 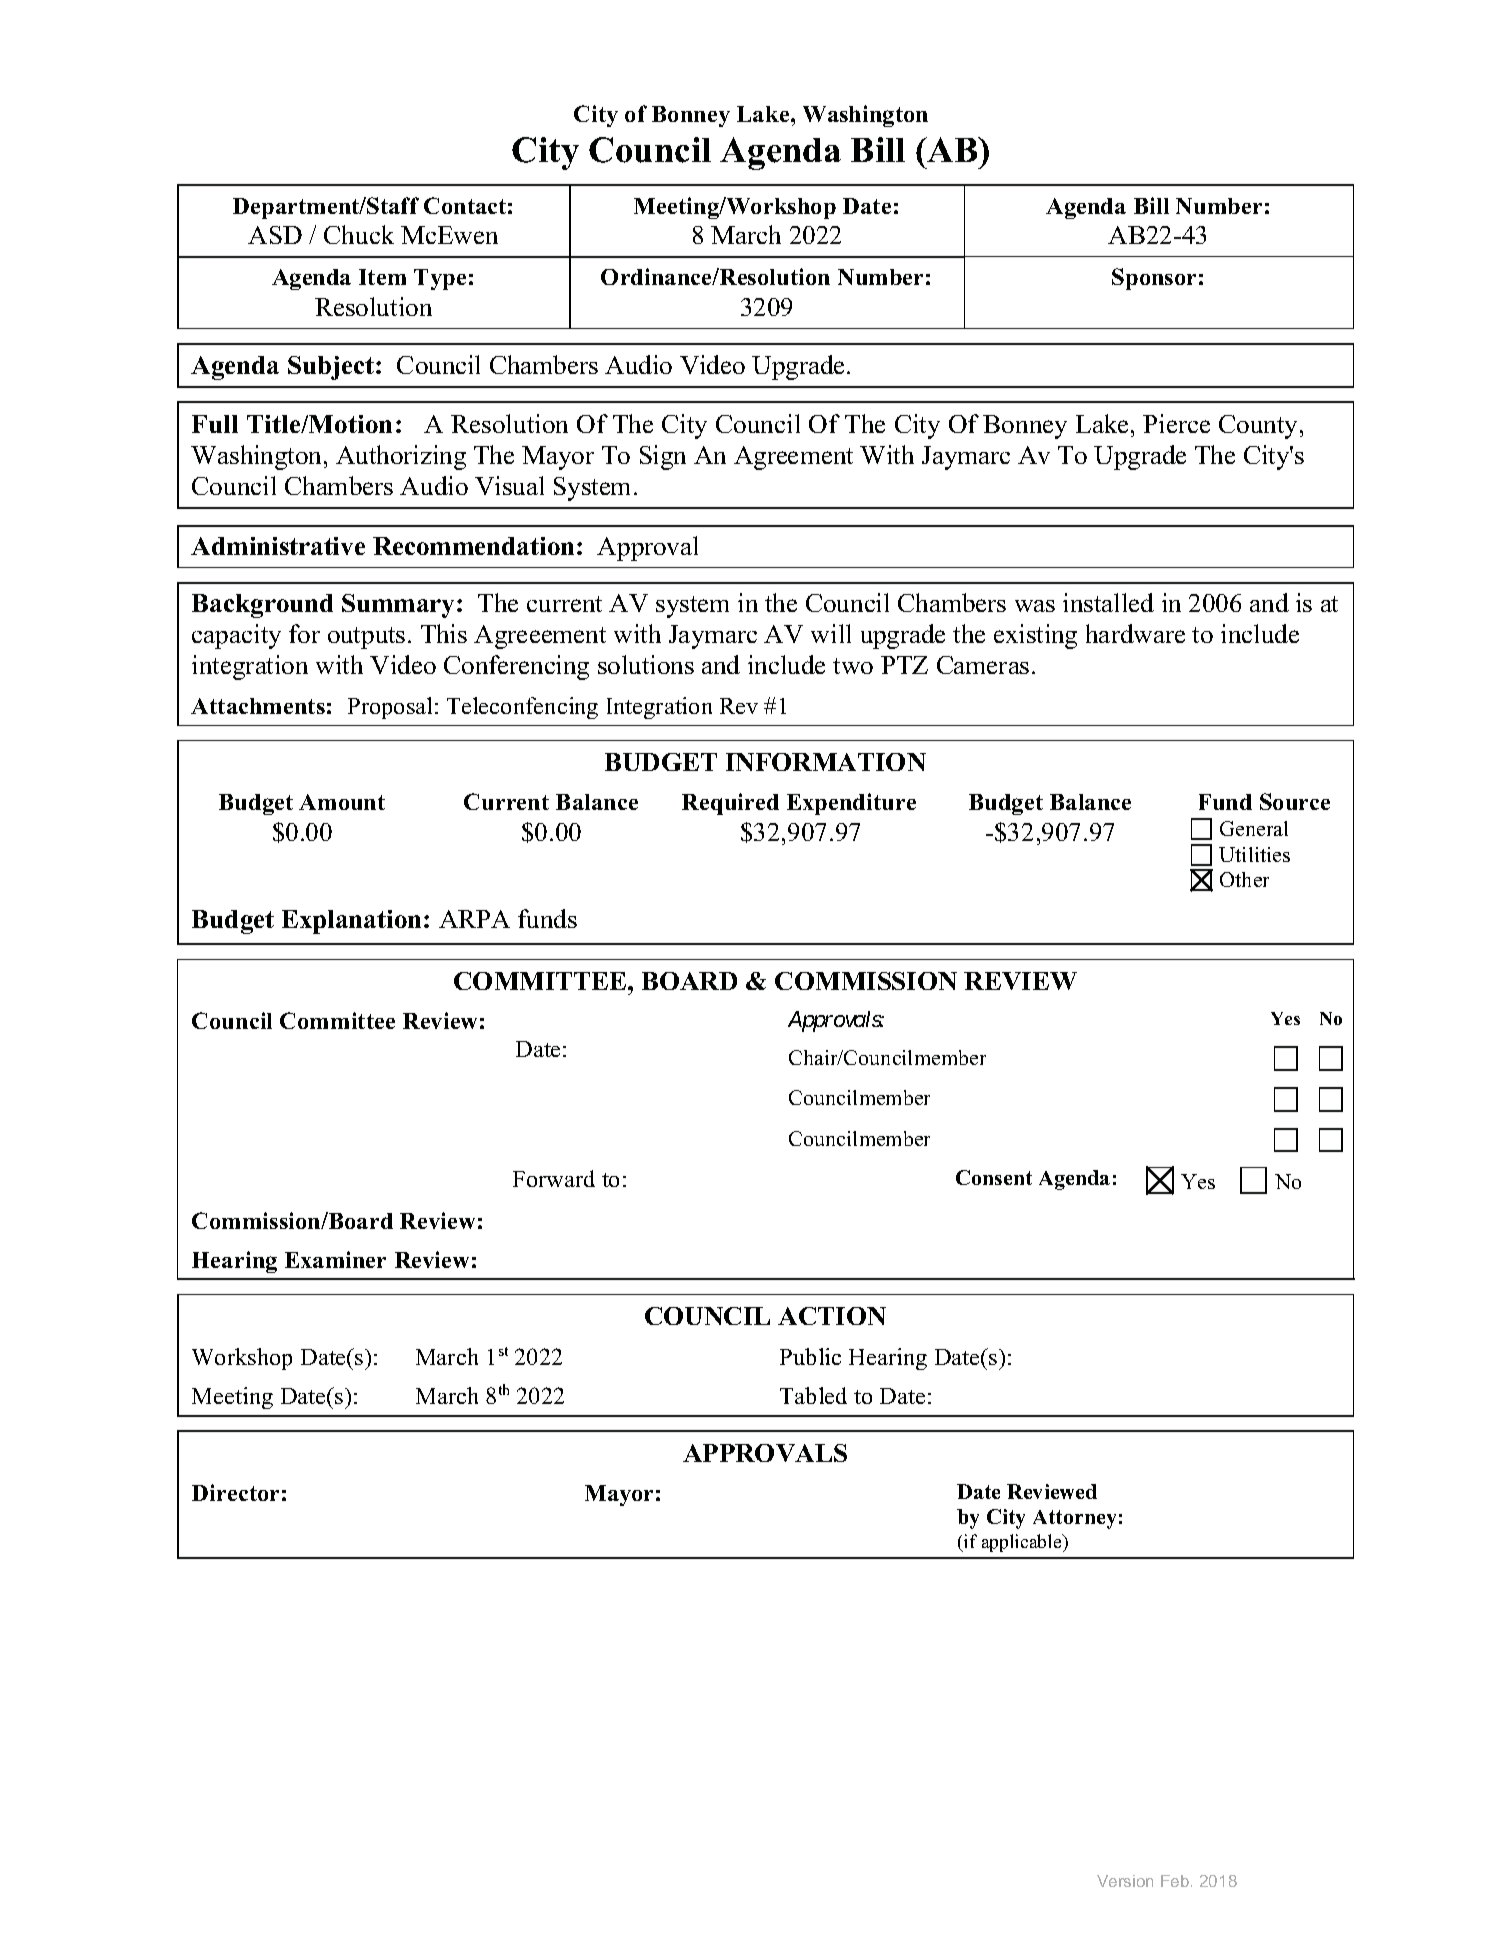 I want to click on Forward, so click(x=554, y=1178).
